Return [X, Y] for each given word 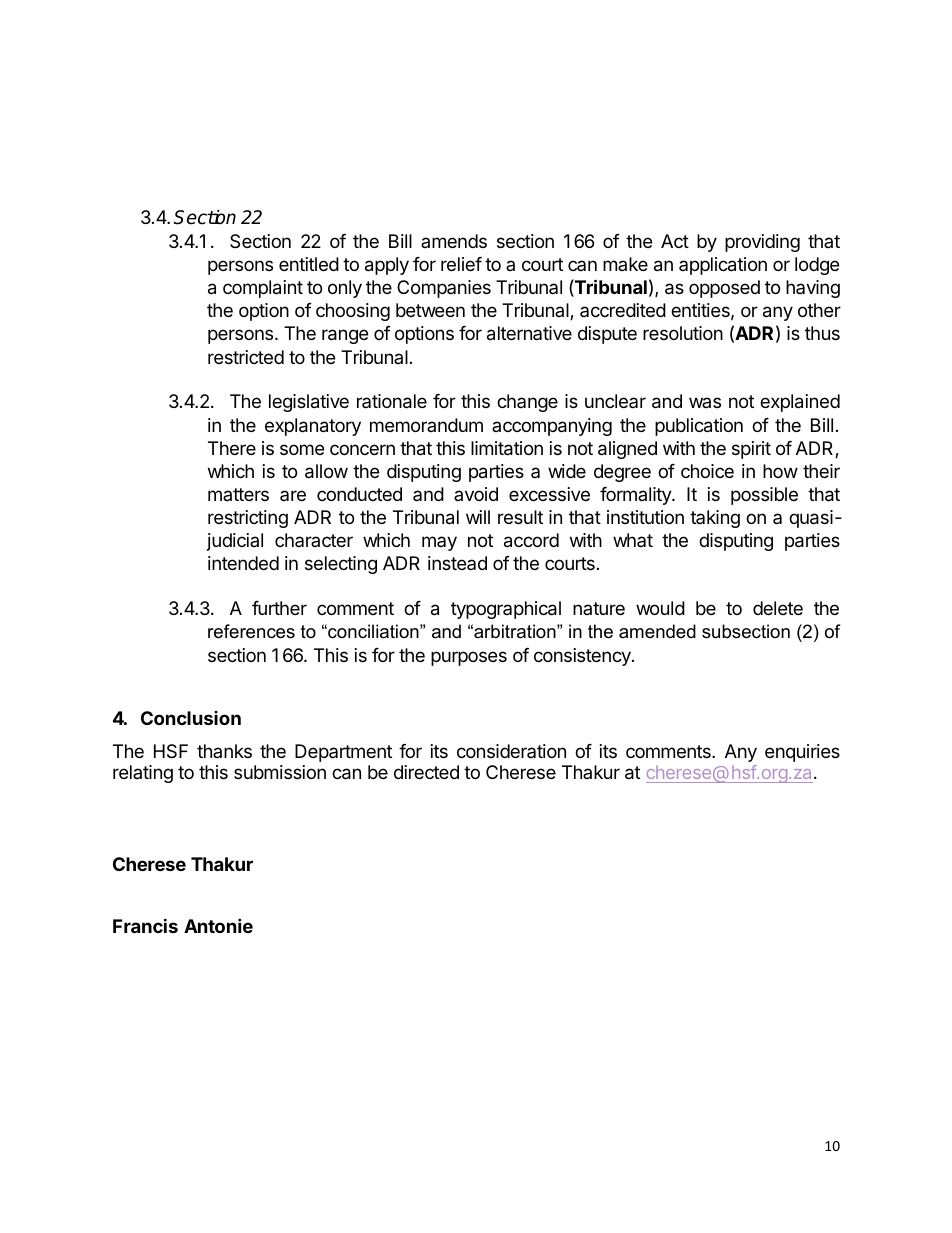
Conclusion [191, 718]
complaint [263, 289]
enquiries [802, 753]
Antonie [218, 925]
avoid [476, 494]
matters [238, 494]
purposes [469, 658]
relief [461, 264]
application [723, 266]
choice [707, 471]
